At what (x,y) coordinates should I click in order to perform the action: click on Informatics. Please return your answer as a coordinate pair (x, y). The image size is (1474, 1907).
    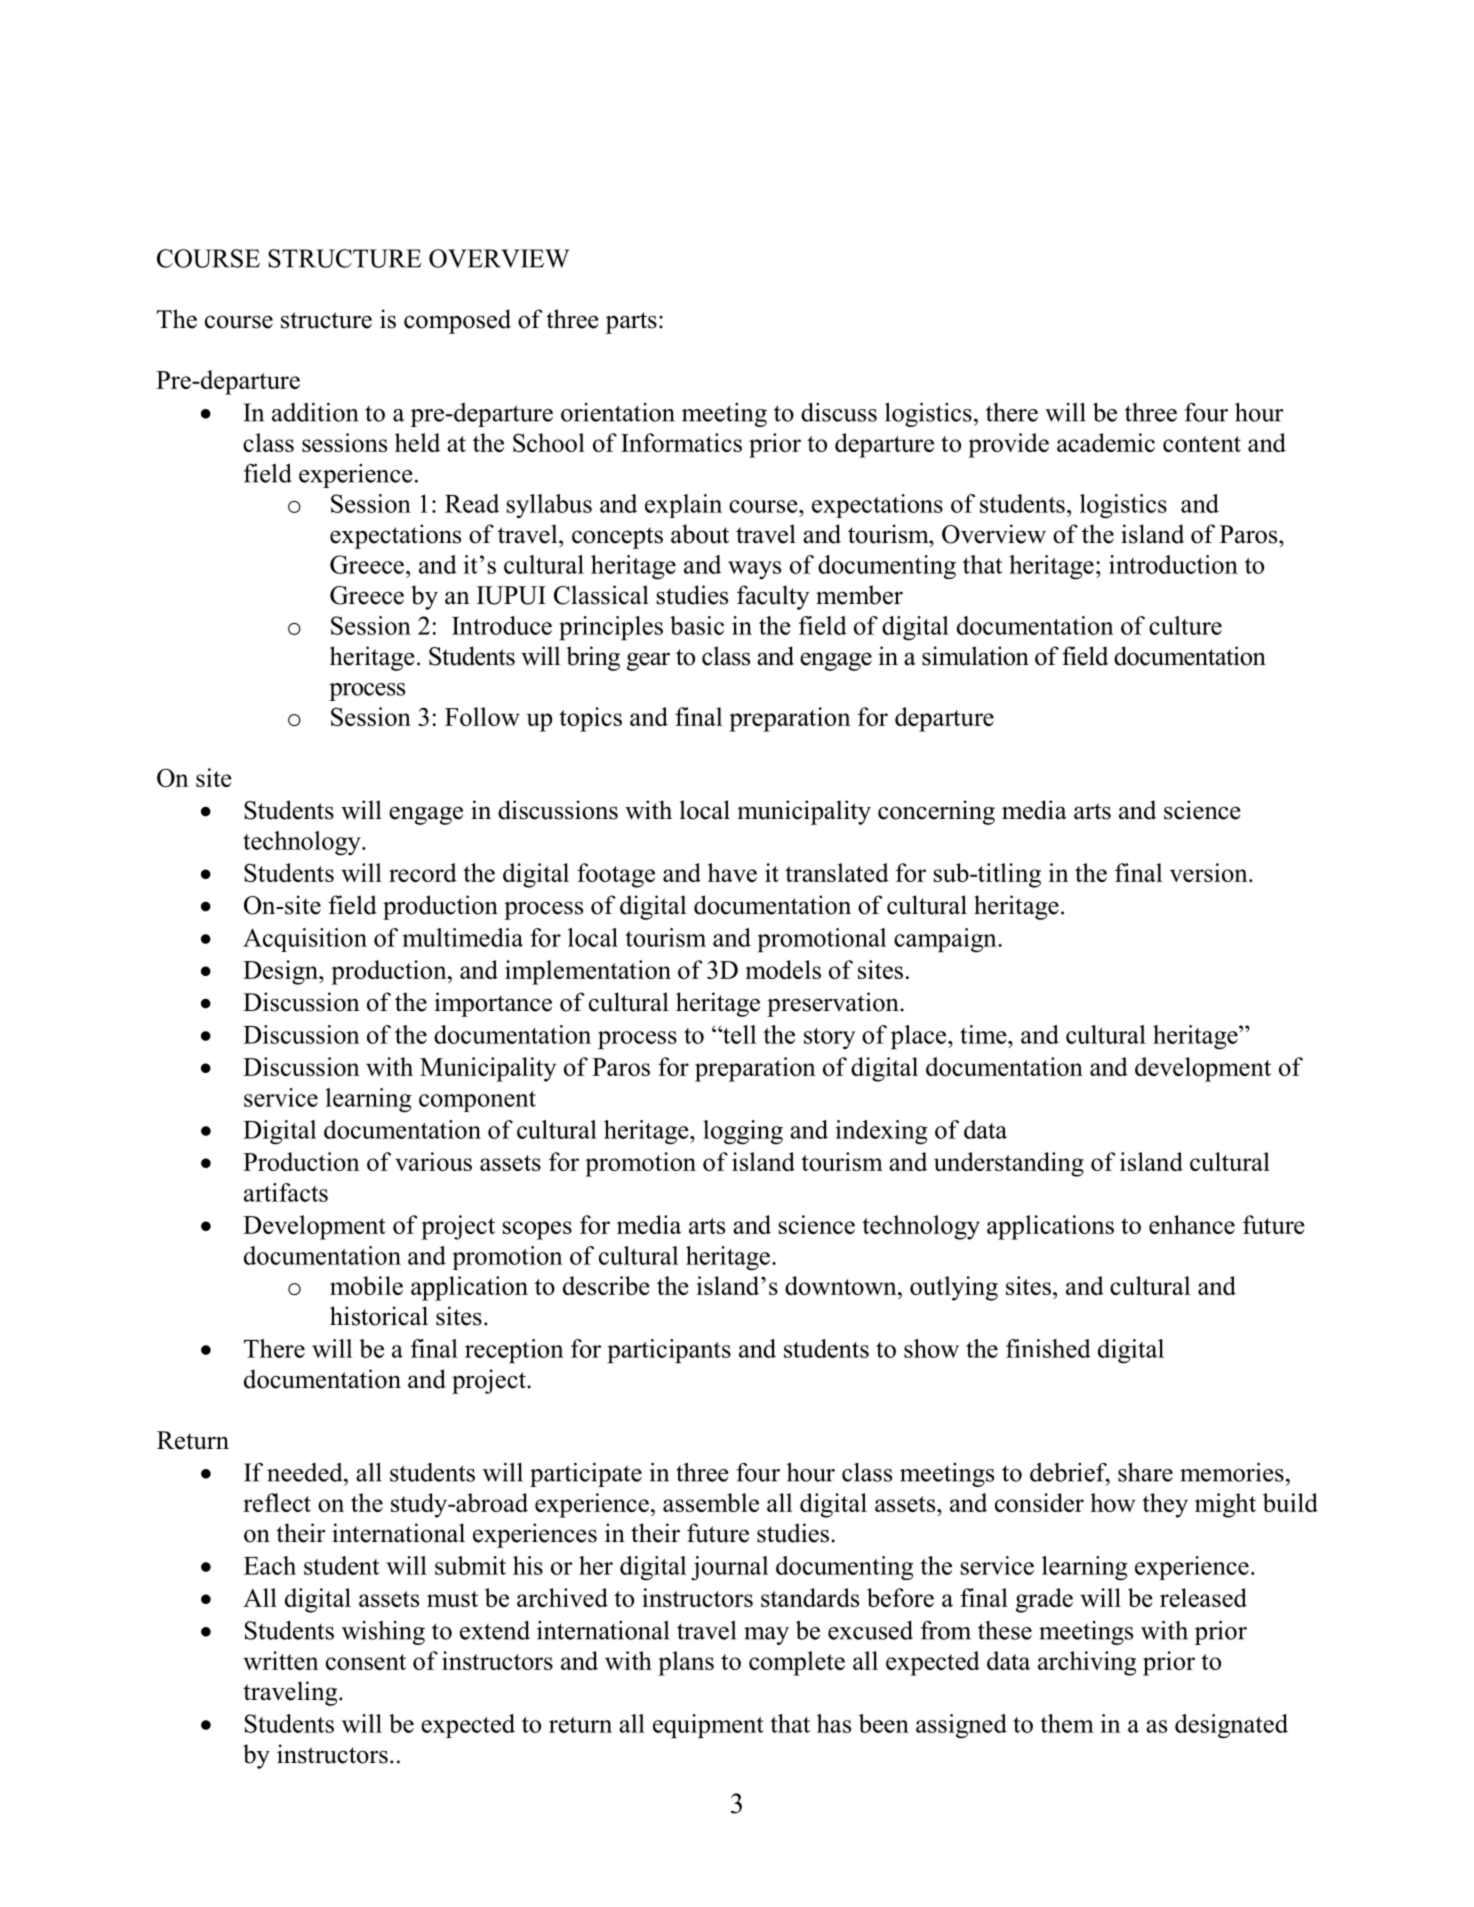
    Looking at the image, I should click on (681, 442).
